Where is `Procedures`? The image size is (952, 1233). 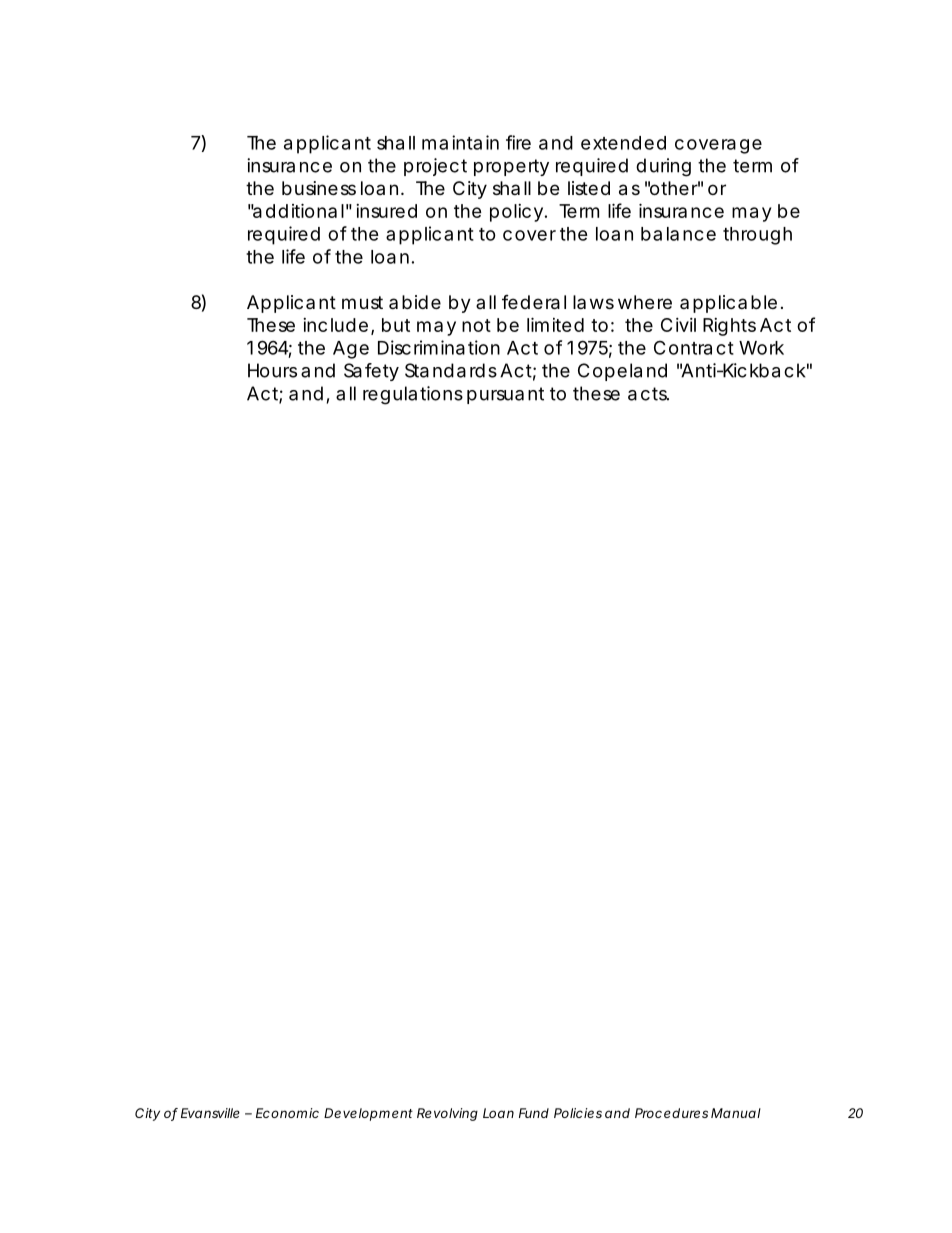 Procedures is located at coordinates (671, 1113).
